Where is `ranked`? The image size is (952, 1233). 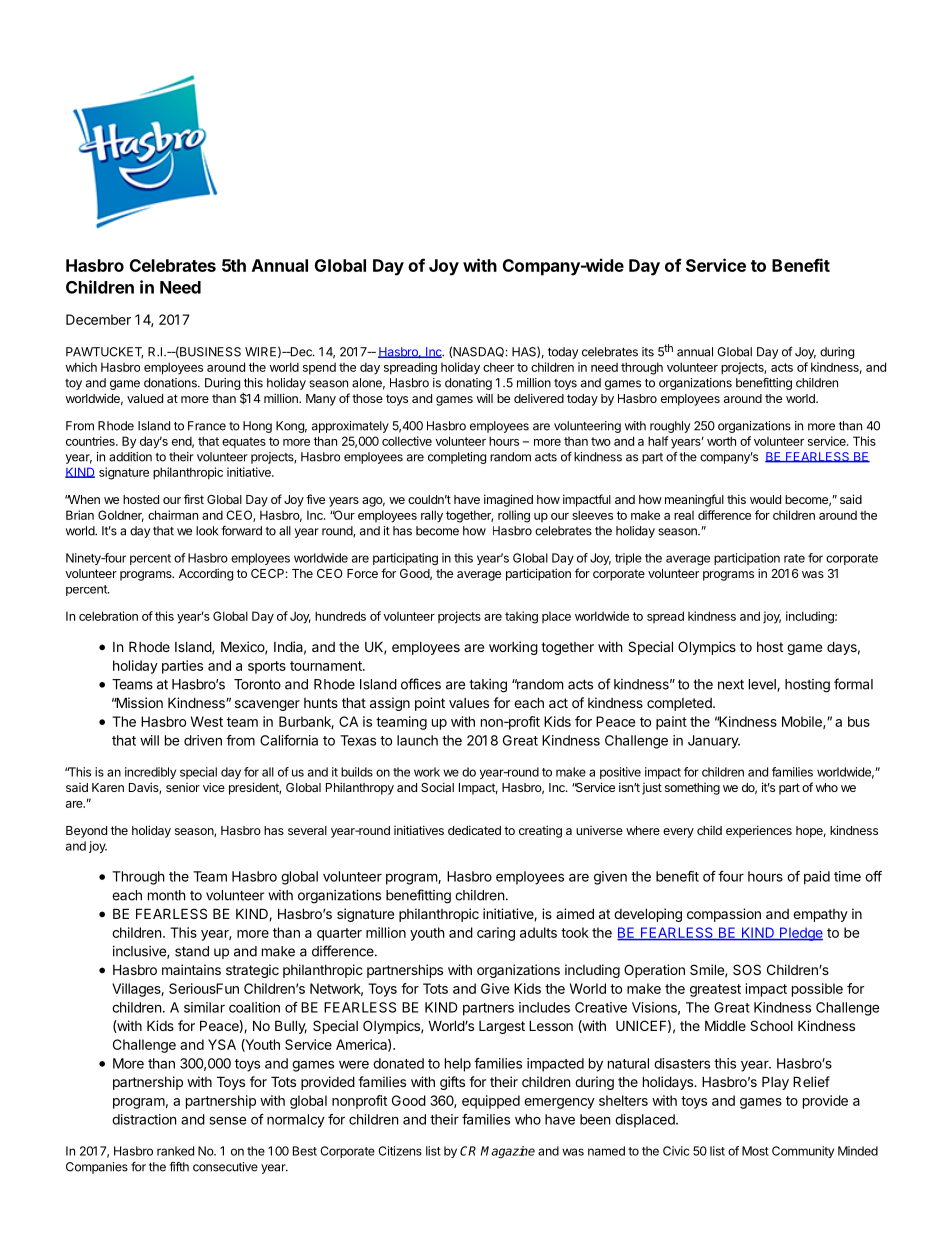 ranked is located at coordinates (175, 1151).
